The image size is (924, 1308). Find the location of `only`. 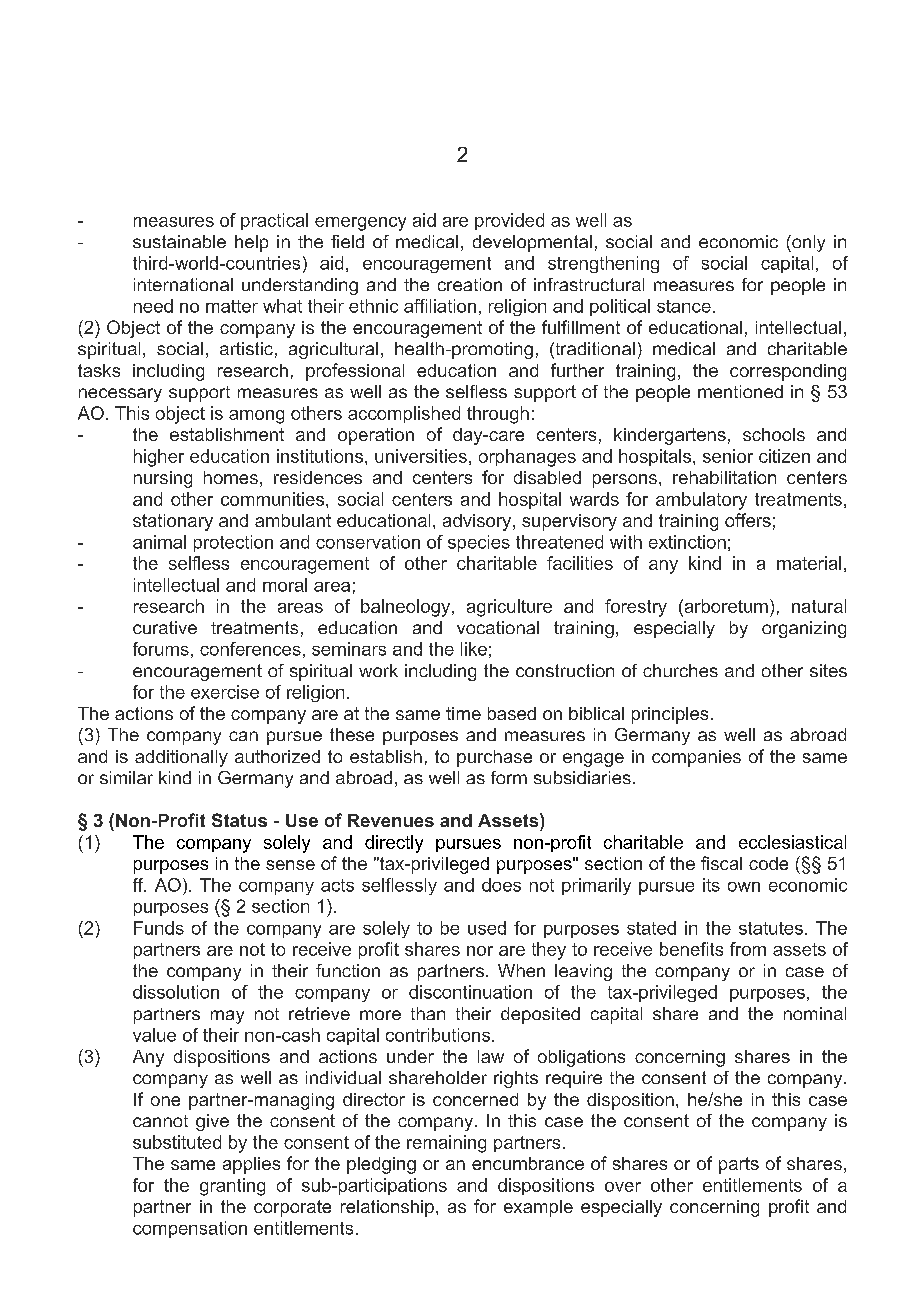

only is located at coordinates (807, 243).
